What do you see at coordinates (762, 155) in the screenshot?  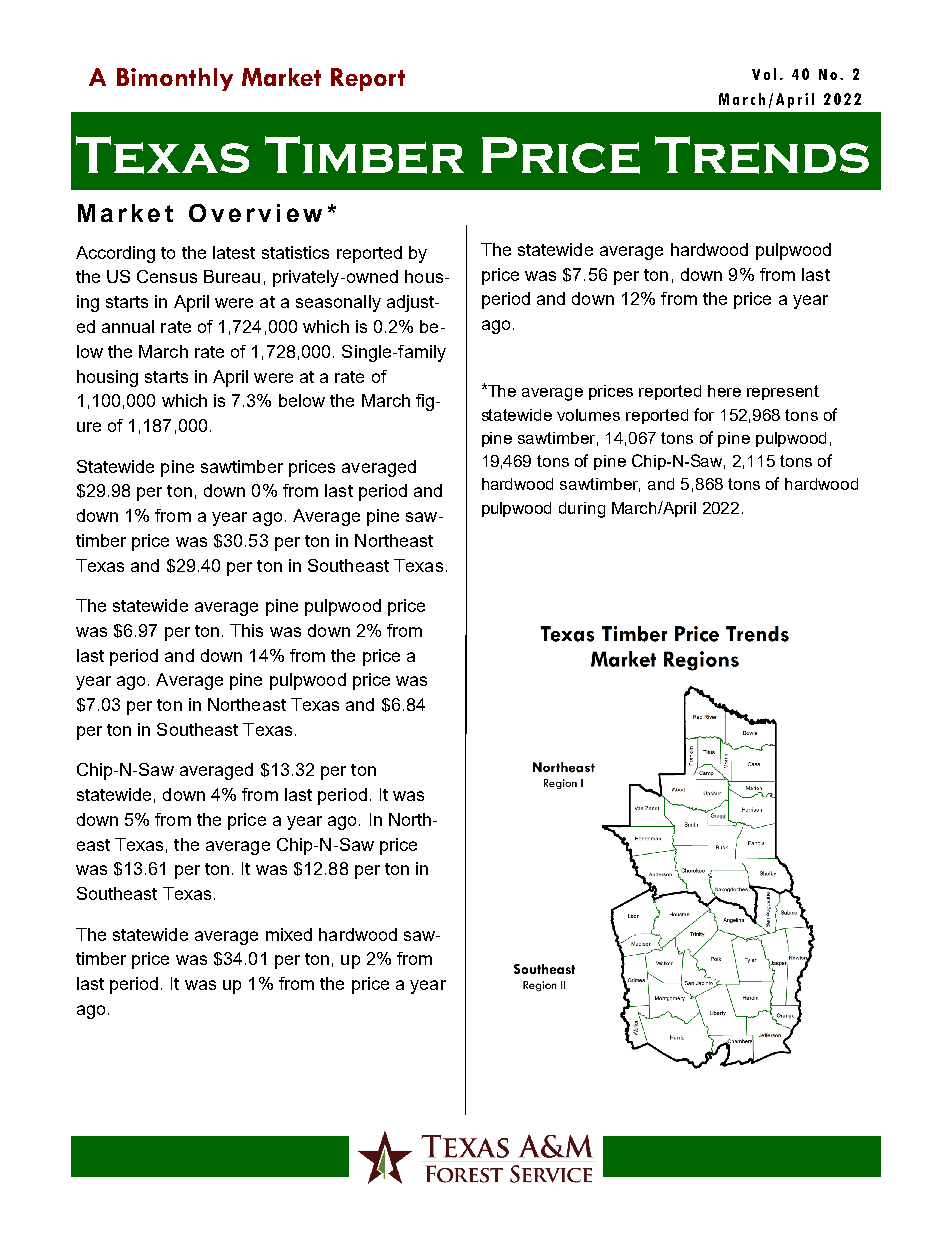 I see `Trends` at bounding box center [762, 155].
